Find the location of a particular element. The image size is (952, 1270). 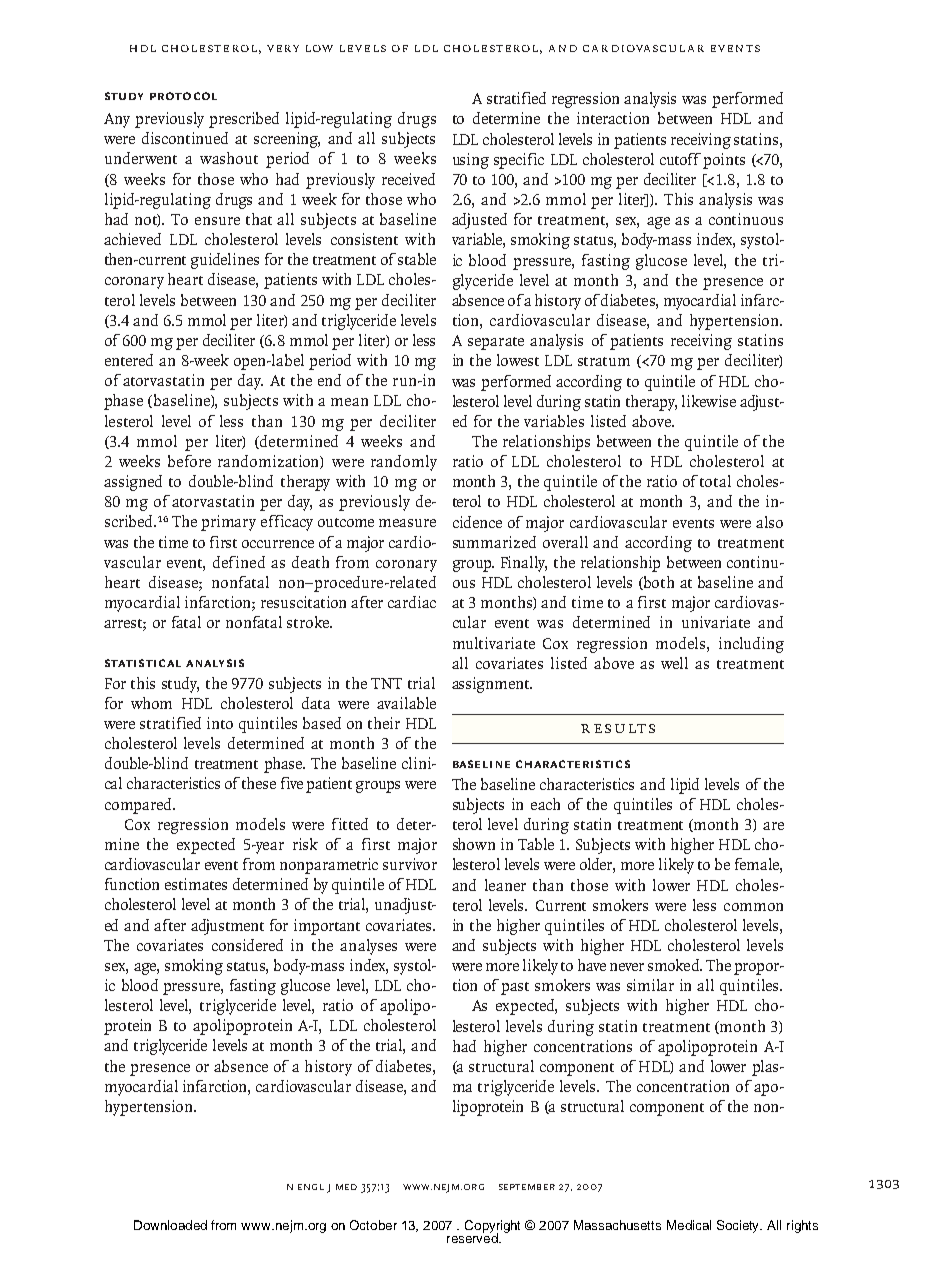

Society is located at coordinates (739, 1226).
